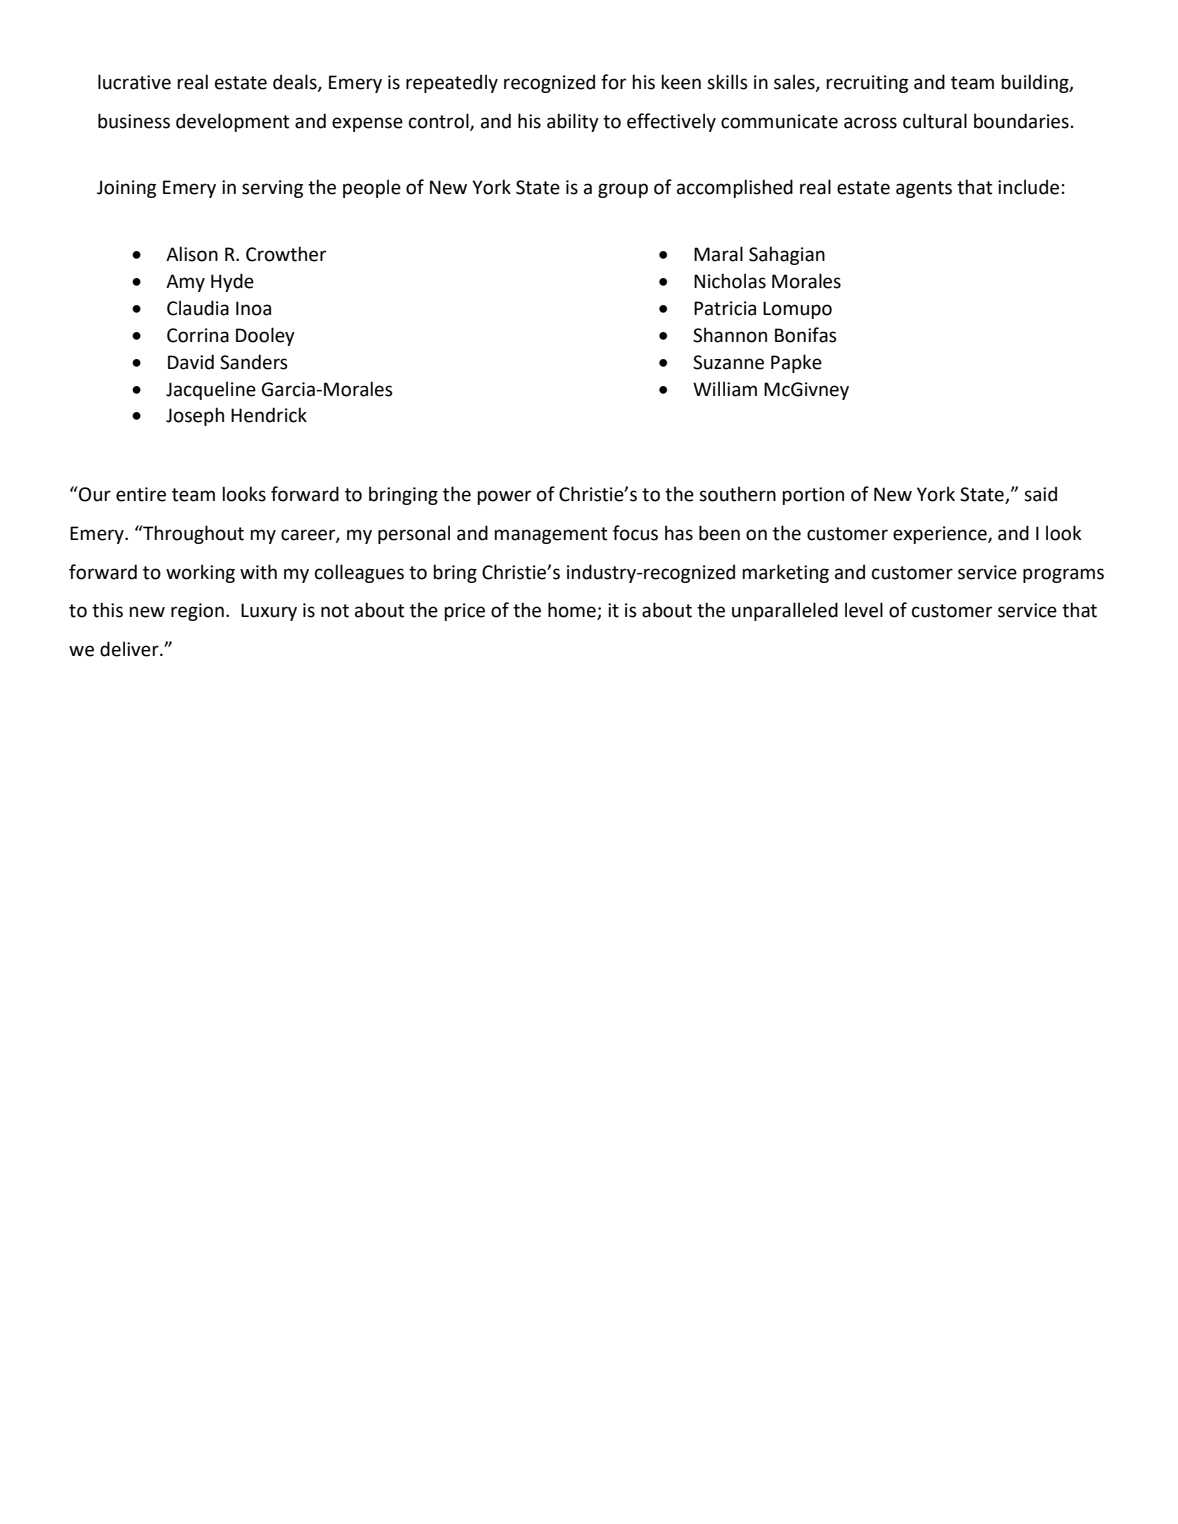 The image size is (1178, 1524). I want to click on development, so click(232, 122).
